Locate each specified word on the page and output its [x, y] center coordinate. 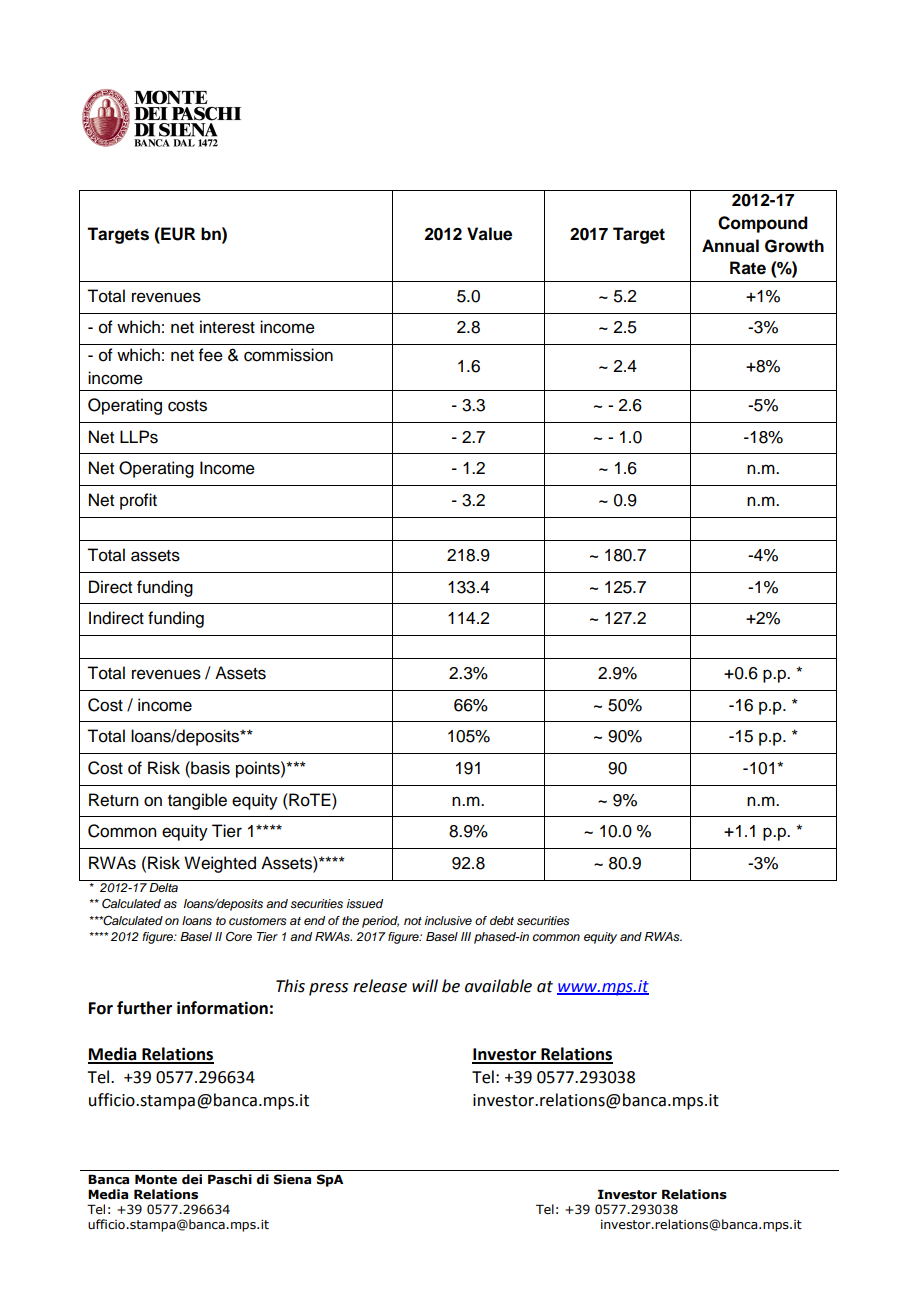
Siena [292, 1179]
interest [227, 327]
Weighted [220, 864]
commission [288, 355]
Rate [748, 268]
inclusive [448, 920]
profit [138, 501]
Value [489, 234]
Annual [730, 246]
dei [192, 1179]
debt [502, 920]
